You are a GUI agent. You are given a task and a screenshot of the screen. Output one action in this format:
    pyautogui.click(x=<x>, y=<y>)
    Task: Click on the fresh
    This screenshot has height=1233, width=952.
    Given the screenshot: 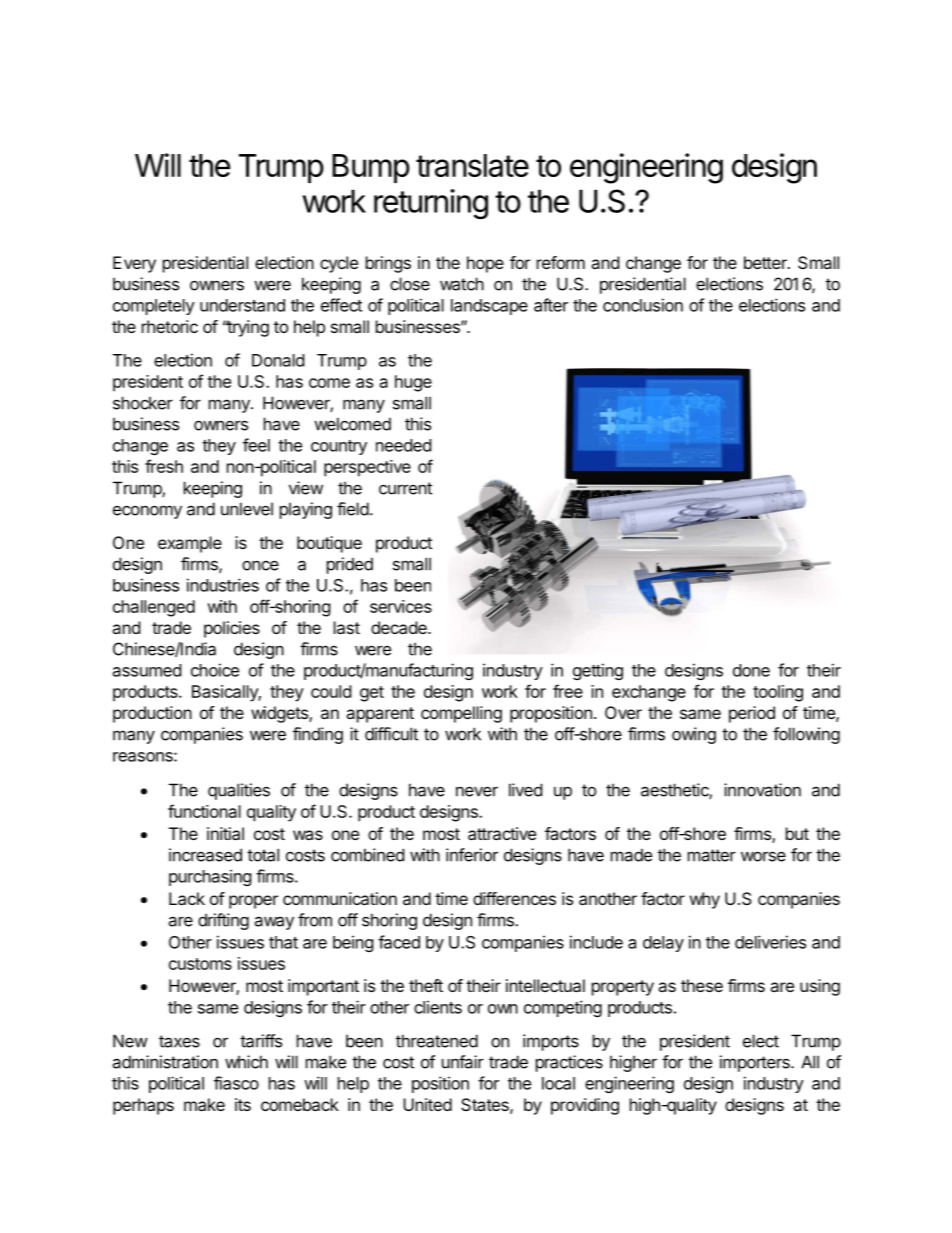 What is the action you would take?
    pyautogui.click(x=164, y=466)
